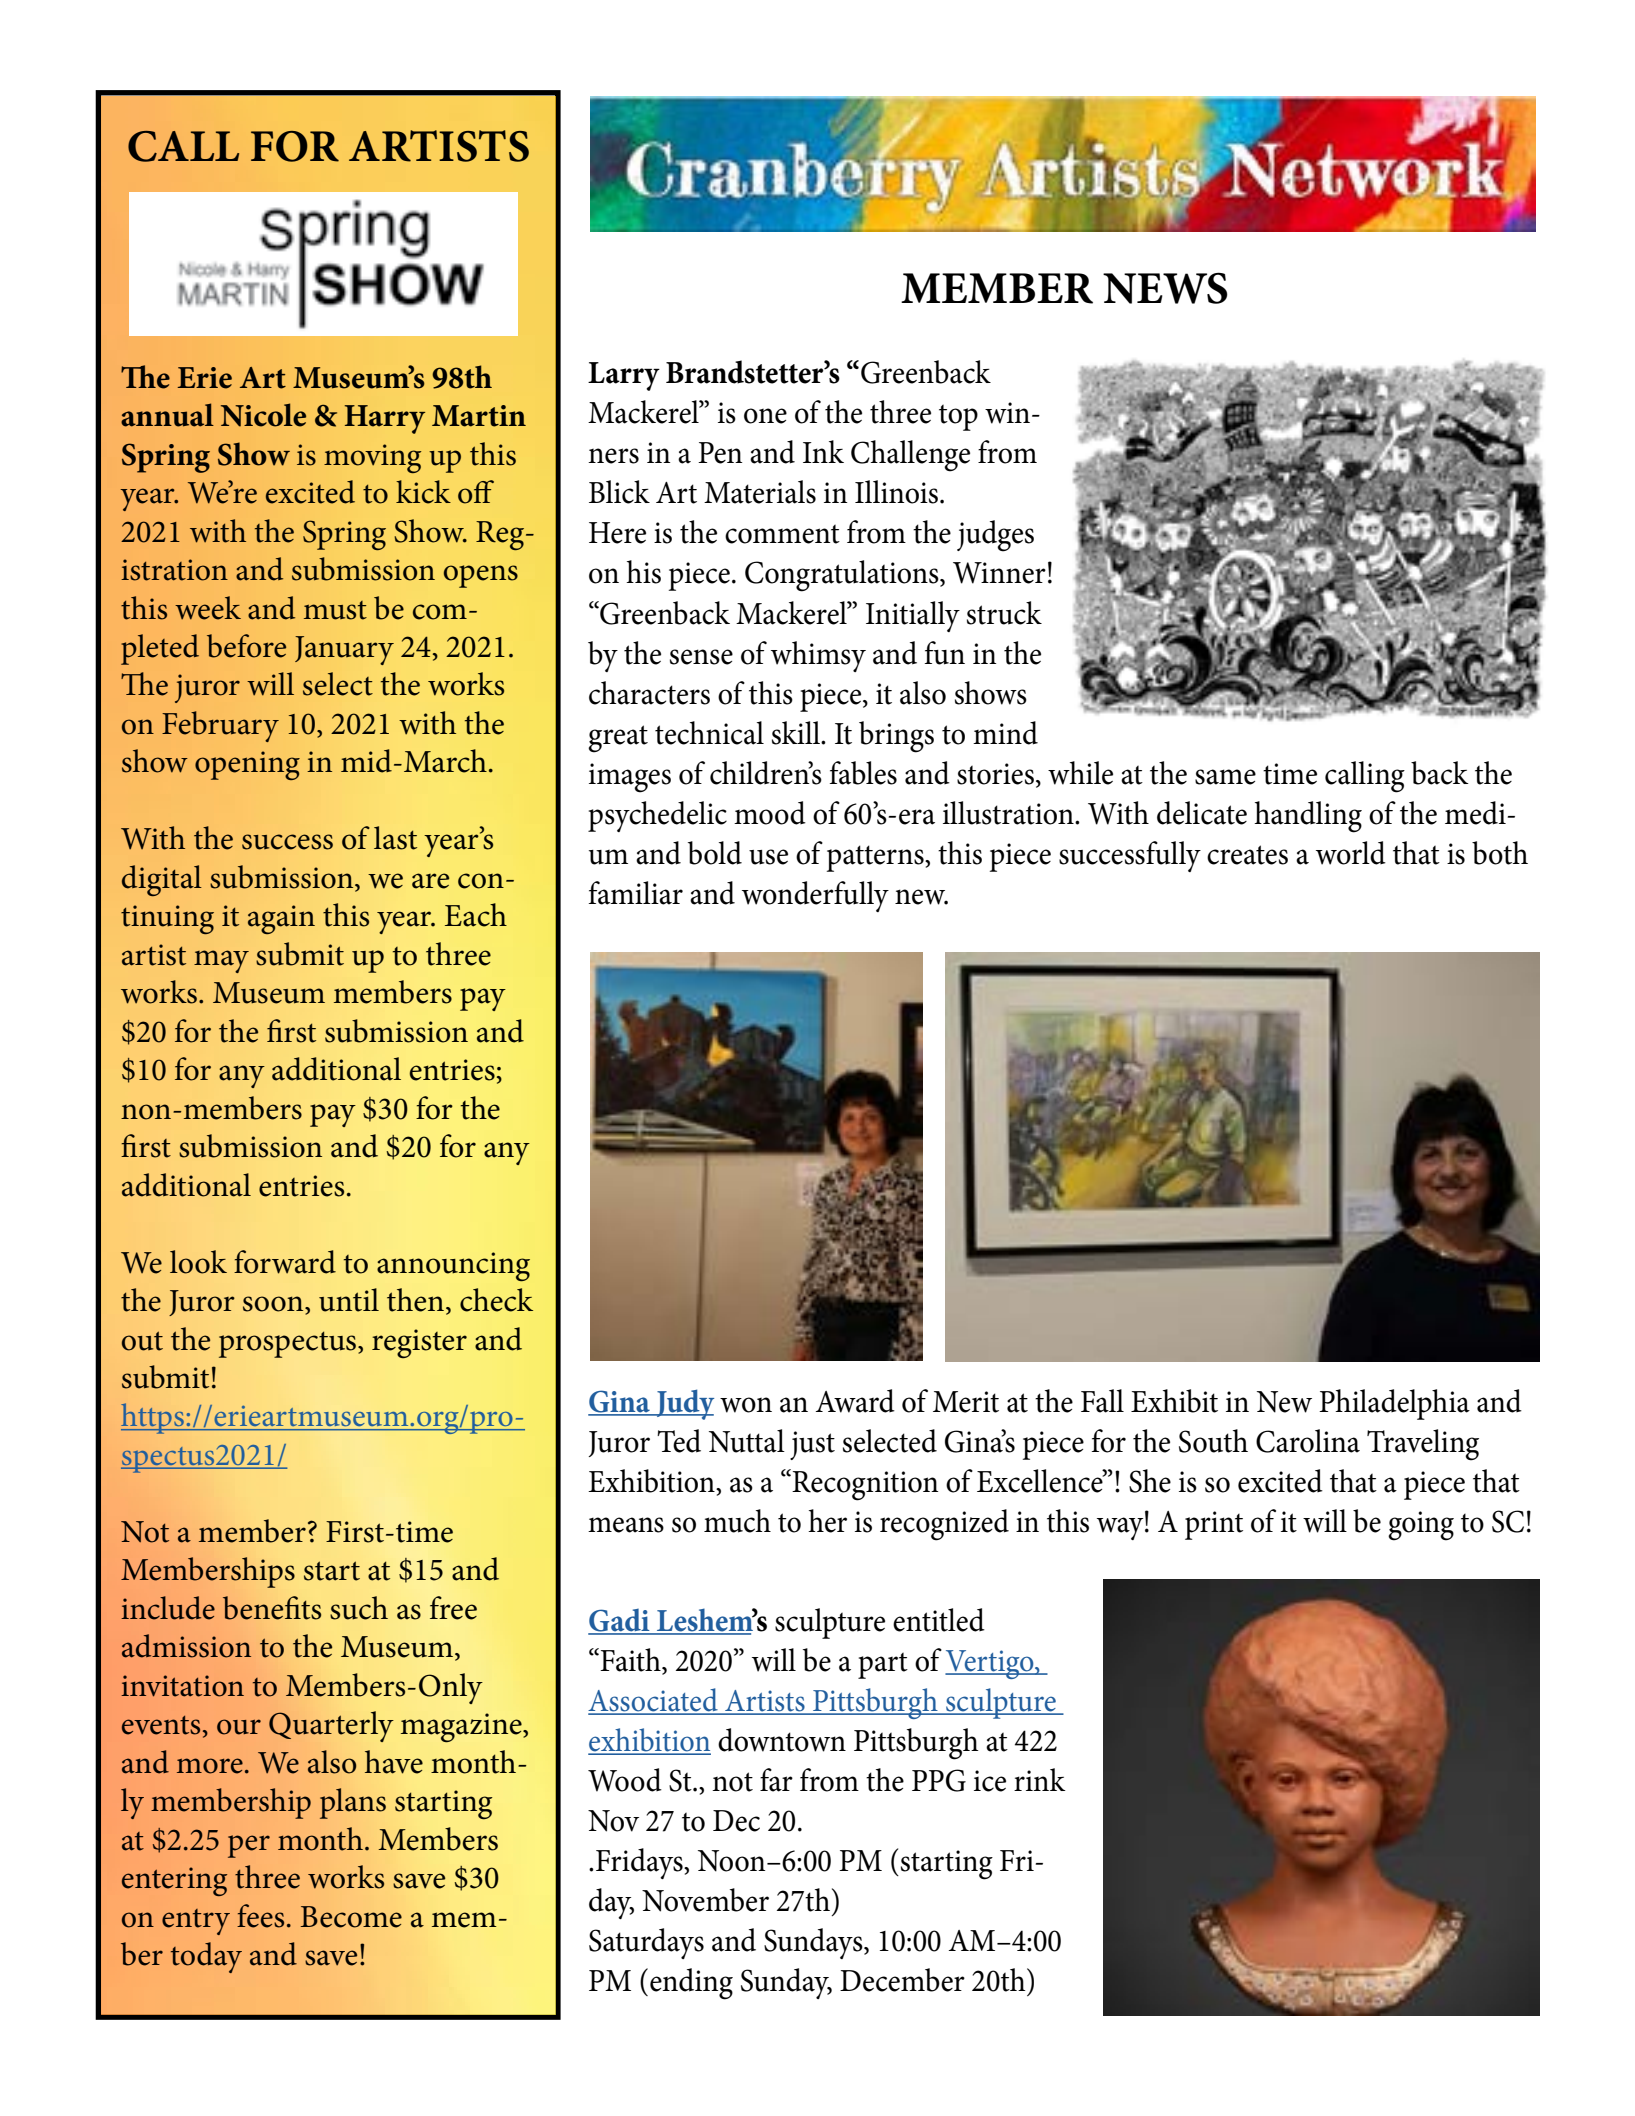 Image resolution: width=1635 pixels, height=2116 pixels. I want to click on Become, so click(351, 1917).
